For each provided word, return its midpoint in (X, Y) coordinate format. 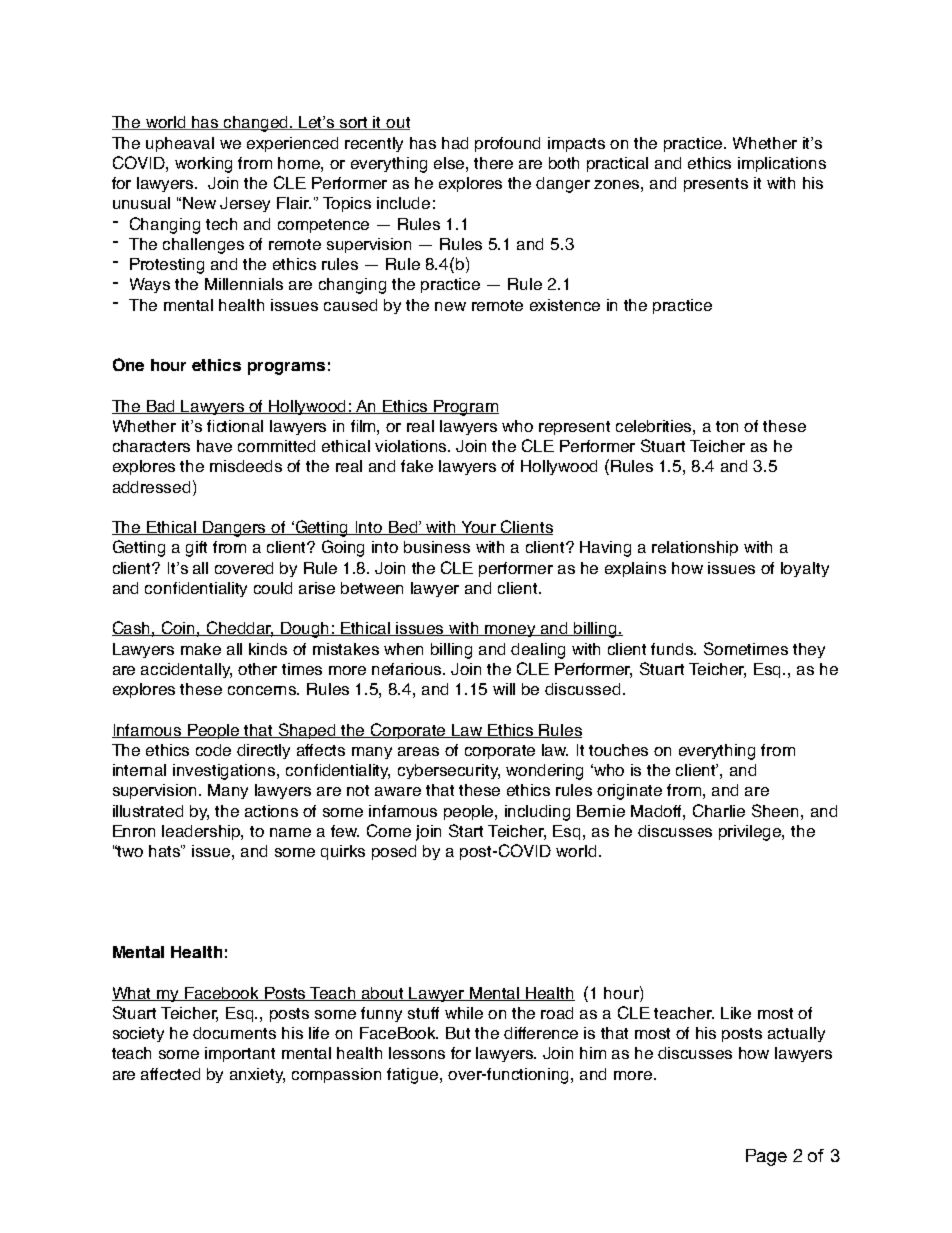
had (455, 143)
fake (417, 466)
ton (727, 426)
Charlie (719, 810)
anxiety (257, 1075)
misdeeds (246, 466)
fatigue (414, 1076)
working (203, 165)
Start (466, 830)
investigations (225, 772)
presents (716, 185)
